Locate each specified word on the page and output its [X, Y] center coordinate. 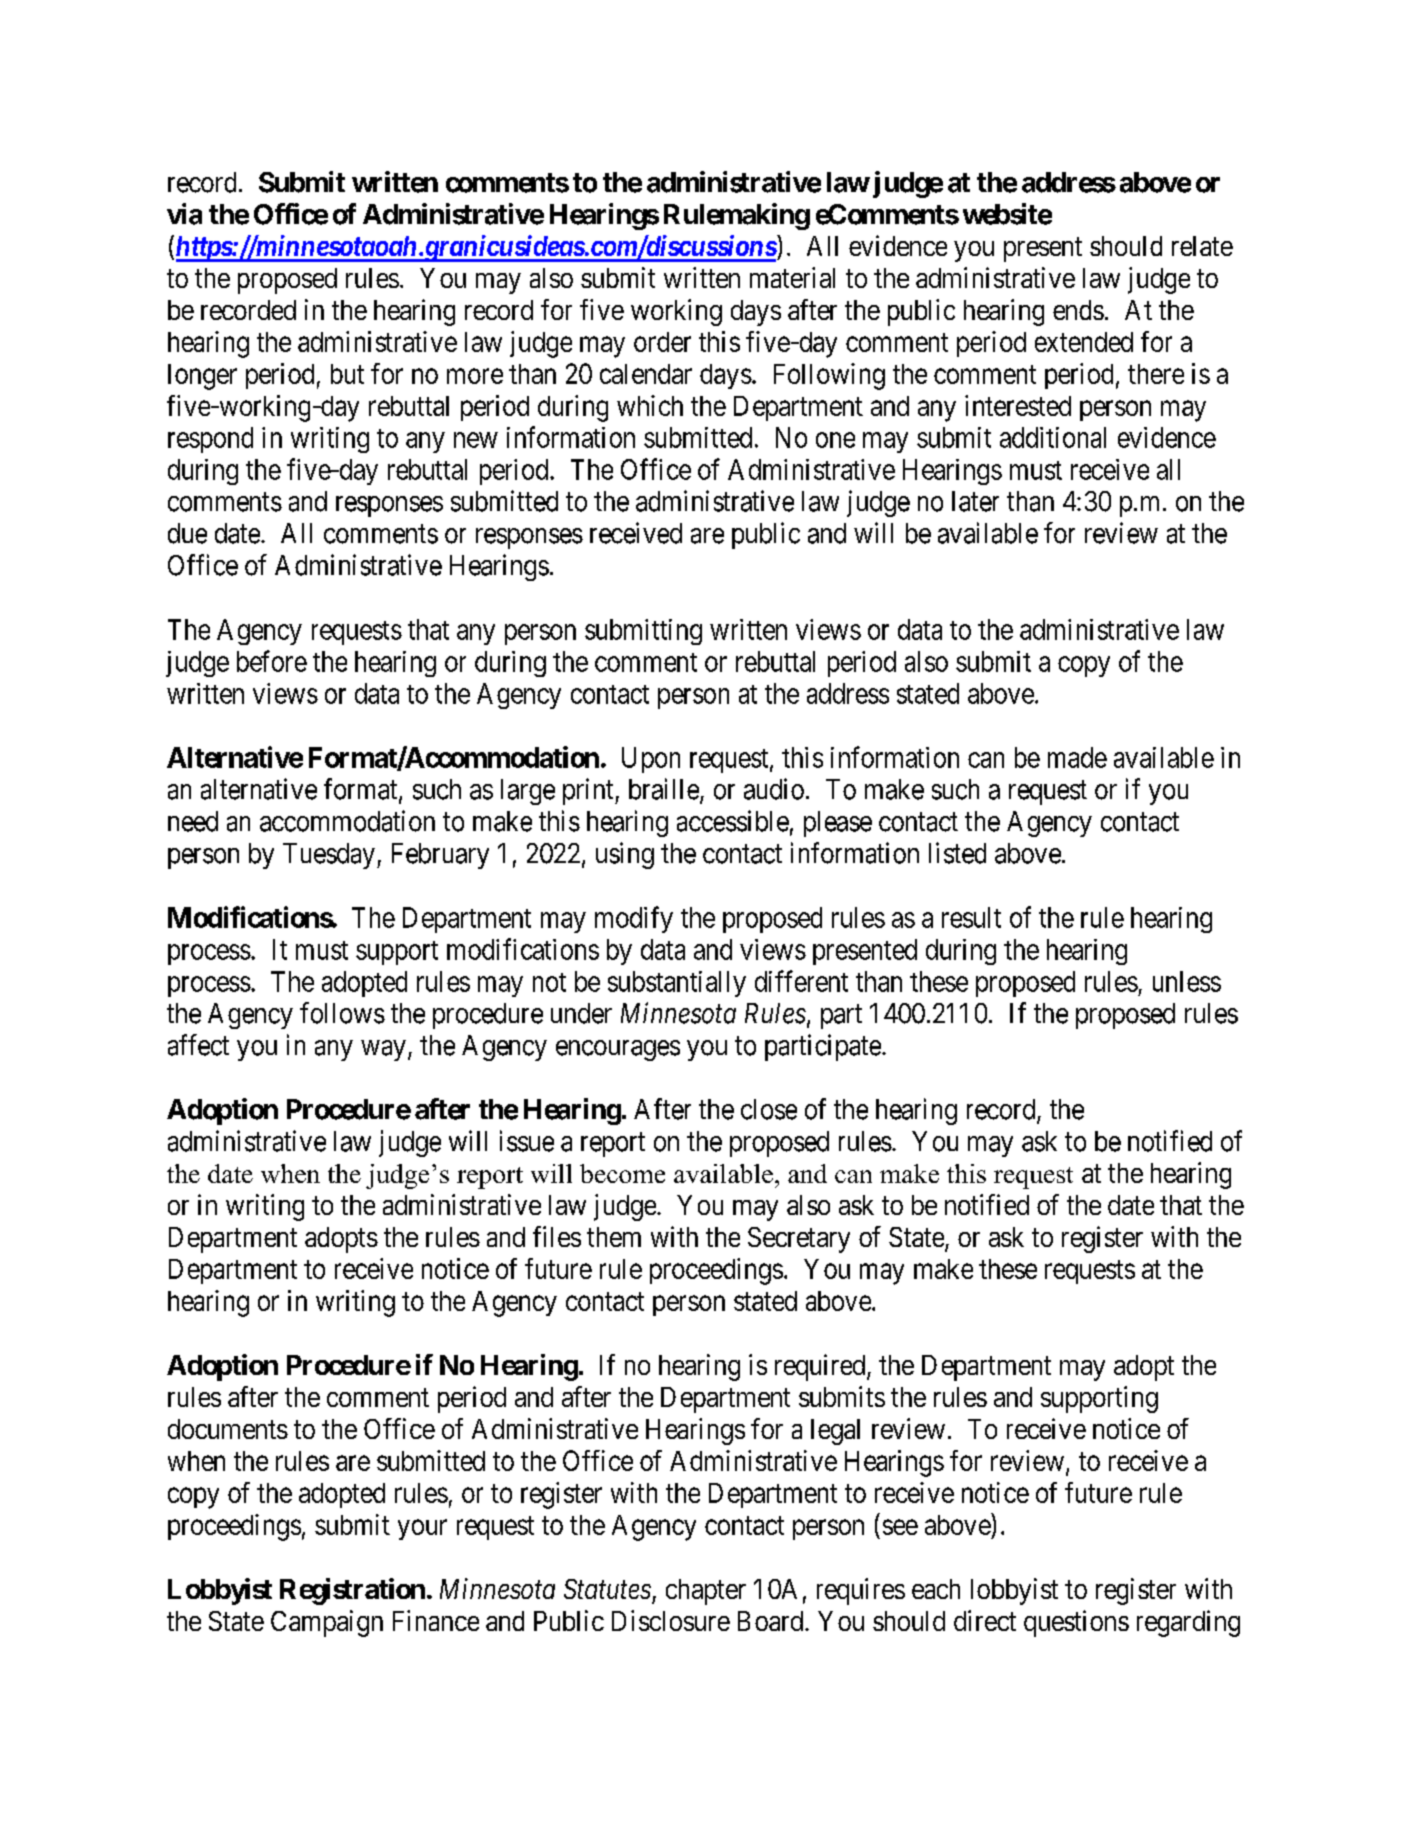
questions [1076, 1623]
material [792, 277]
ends [1078, 310]
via [184, 214]
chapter [706, 1592]
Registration [352, 1591]
